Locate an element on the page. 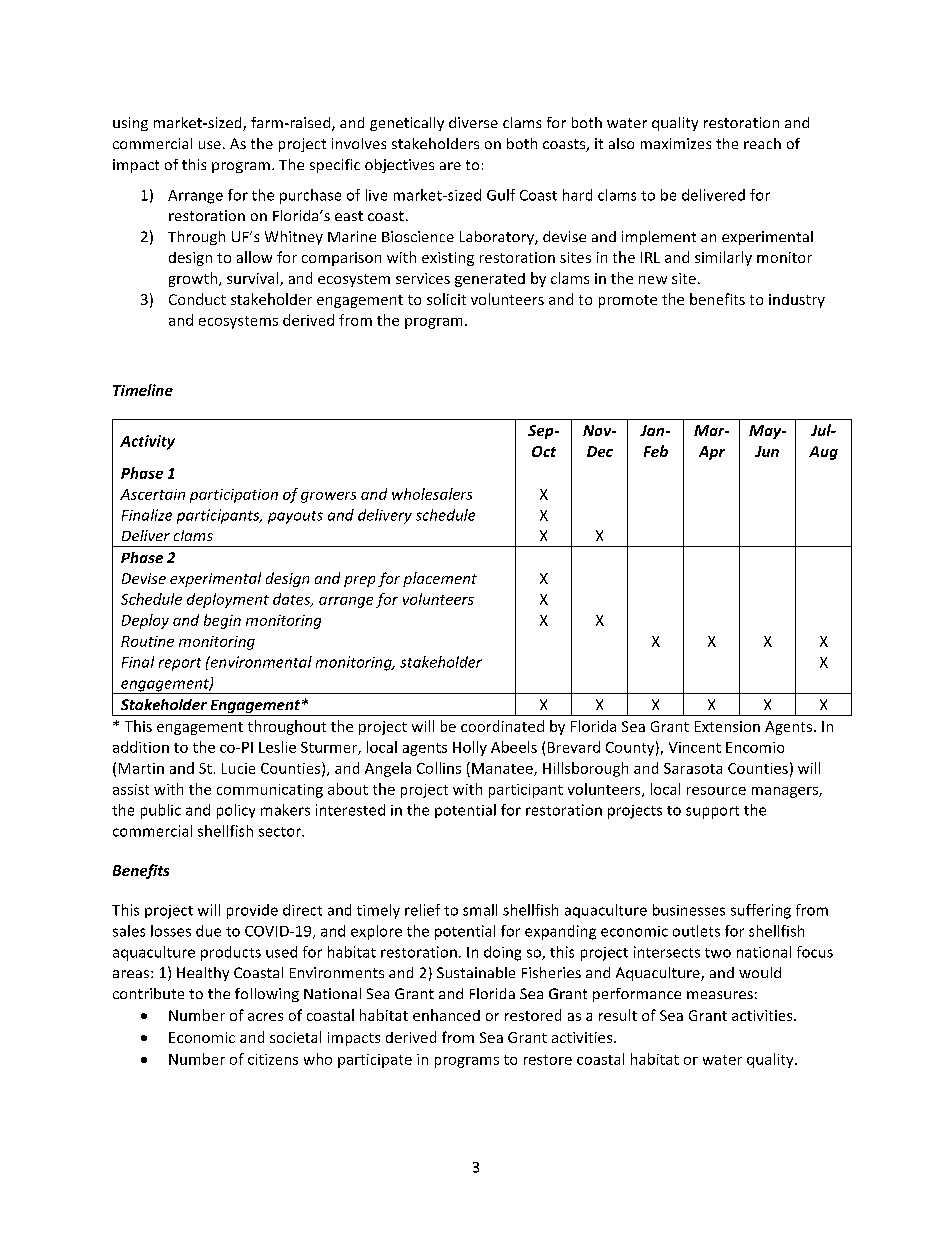 Image resolution: width=952 pixels, height=1233 pixels. participation is located at coordinates (234, 496).
